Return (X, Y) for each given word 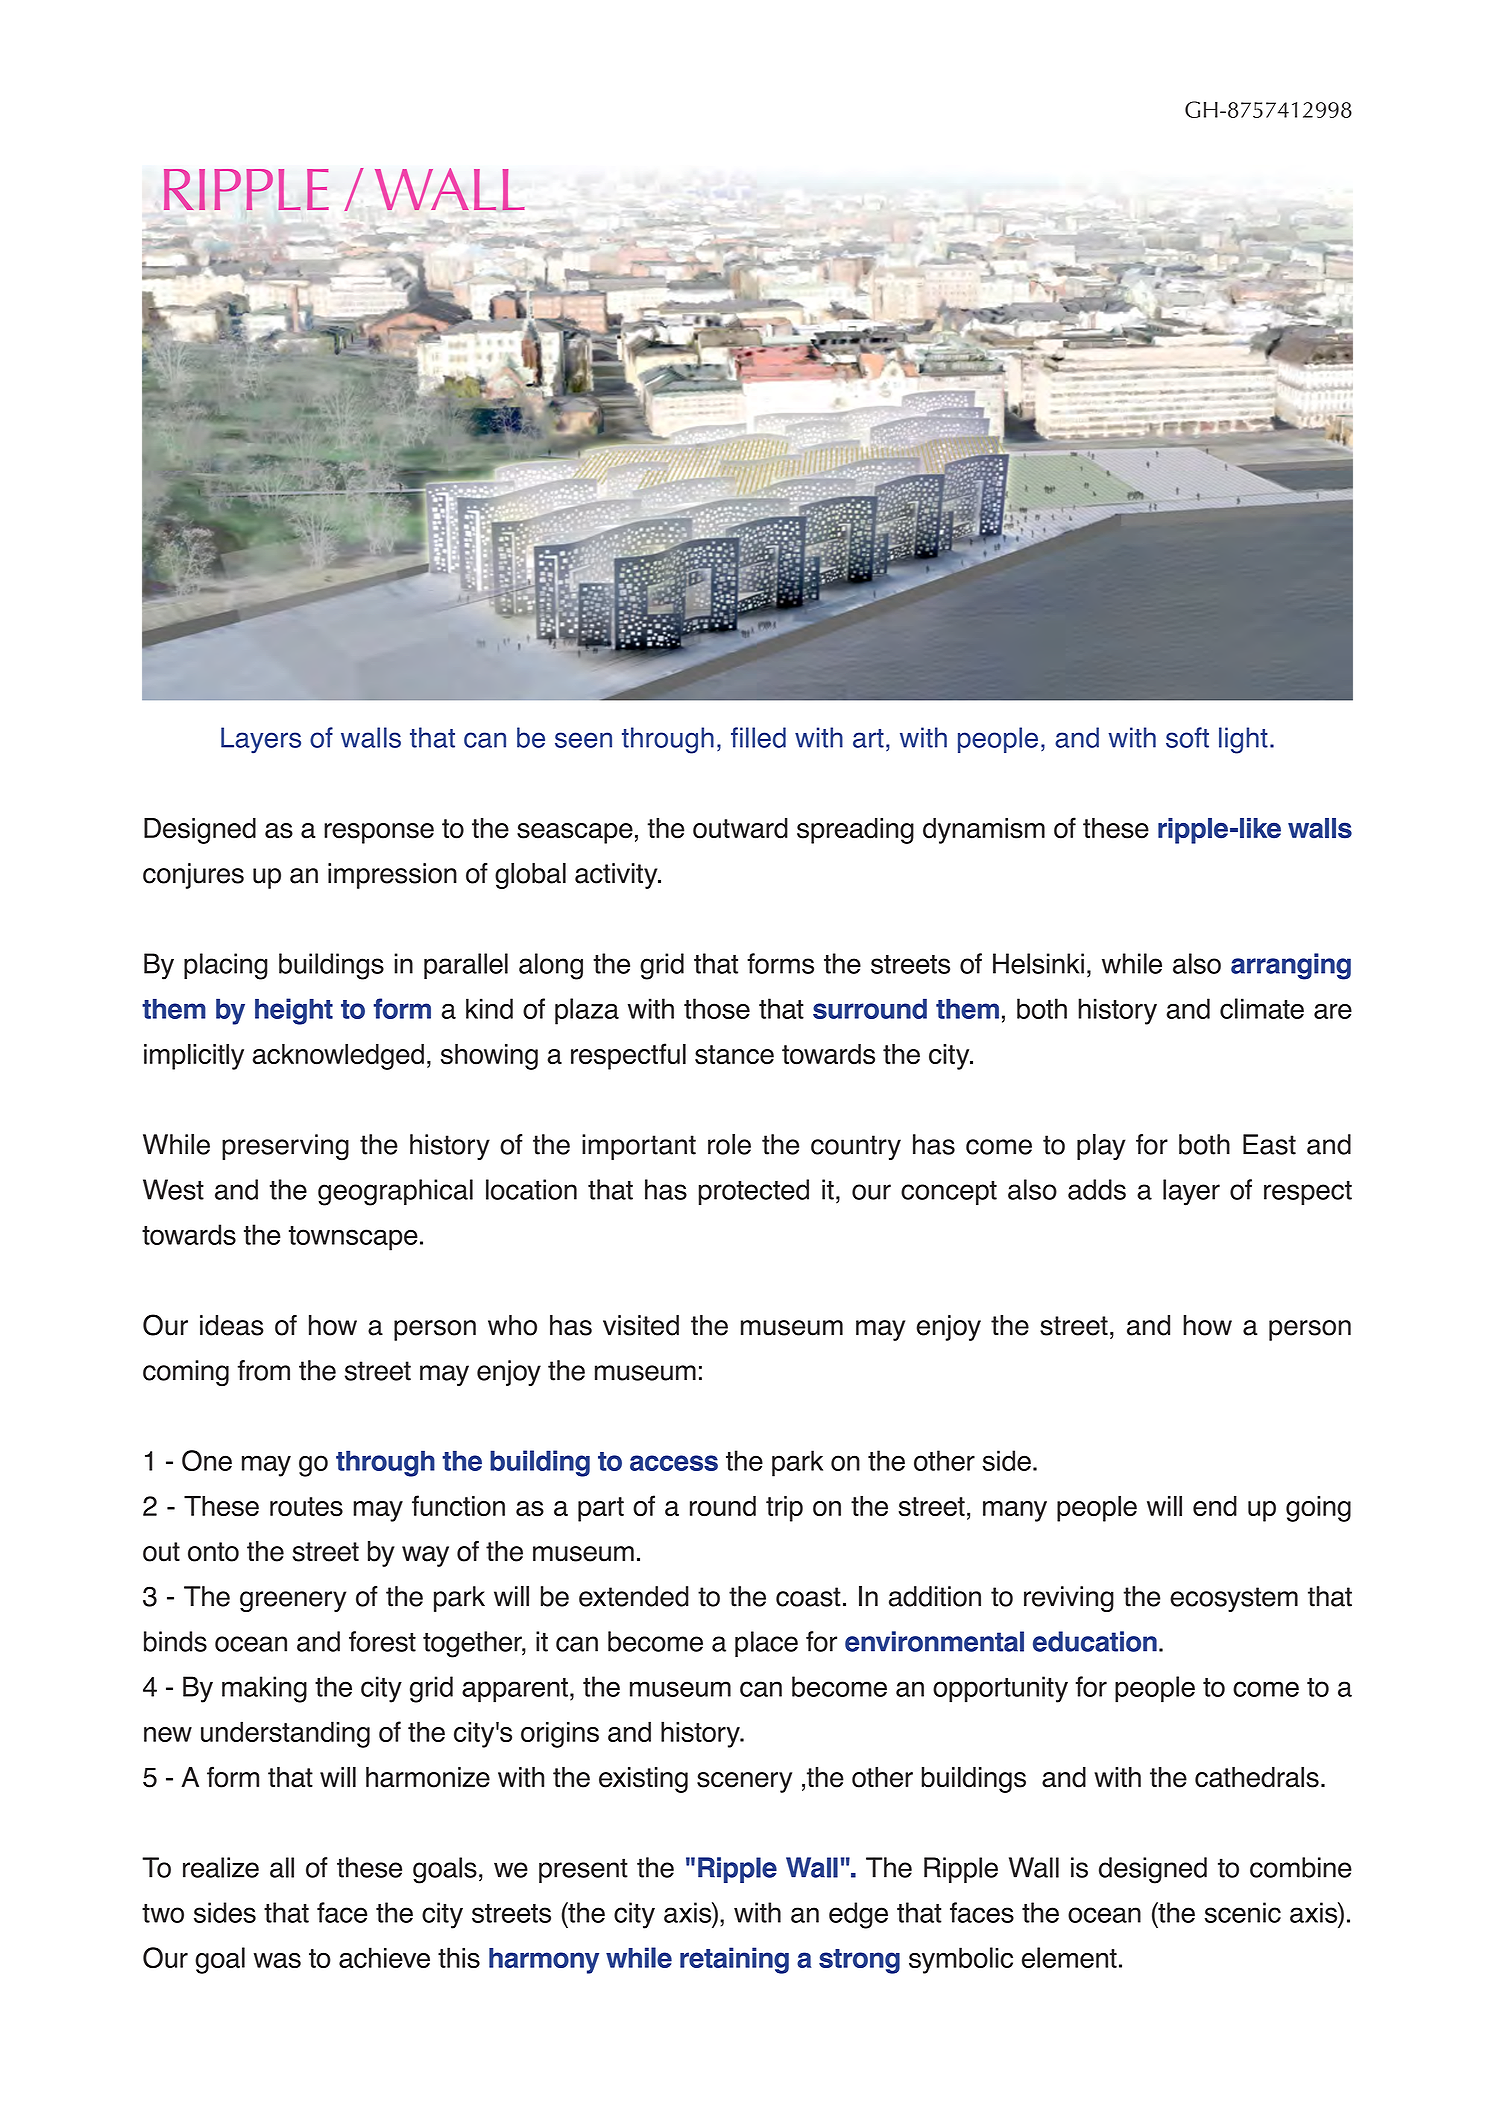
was (277, 1960)
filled (758, 737)
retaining (734, 1960)
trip (784, 1509)
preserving (285, 1147)
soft (1187, 737)
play (1101, 1147)
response (379, 833)
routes (306, 1507)
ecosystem (1234, 1599)
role (729, 1144)
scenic (1242, 1912)
